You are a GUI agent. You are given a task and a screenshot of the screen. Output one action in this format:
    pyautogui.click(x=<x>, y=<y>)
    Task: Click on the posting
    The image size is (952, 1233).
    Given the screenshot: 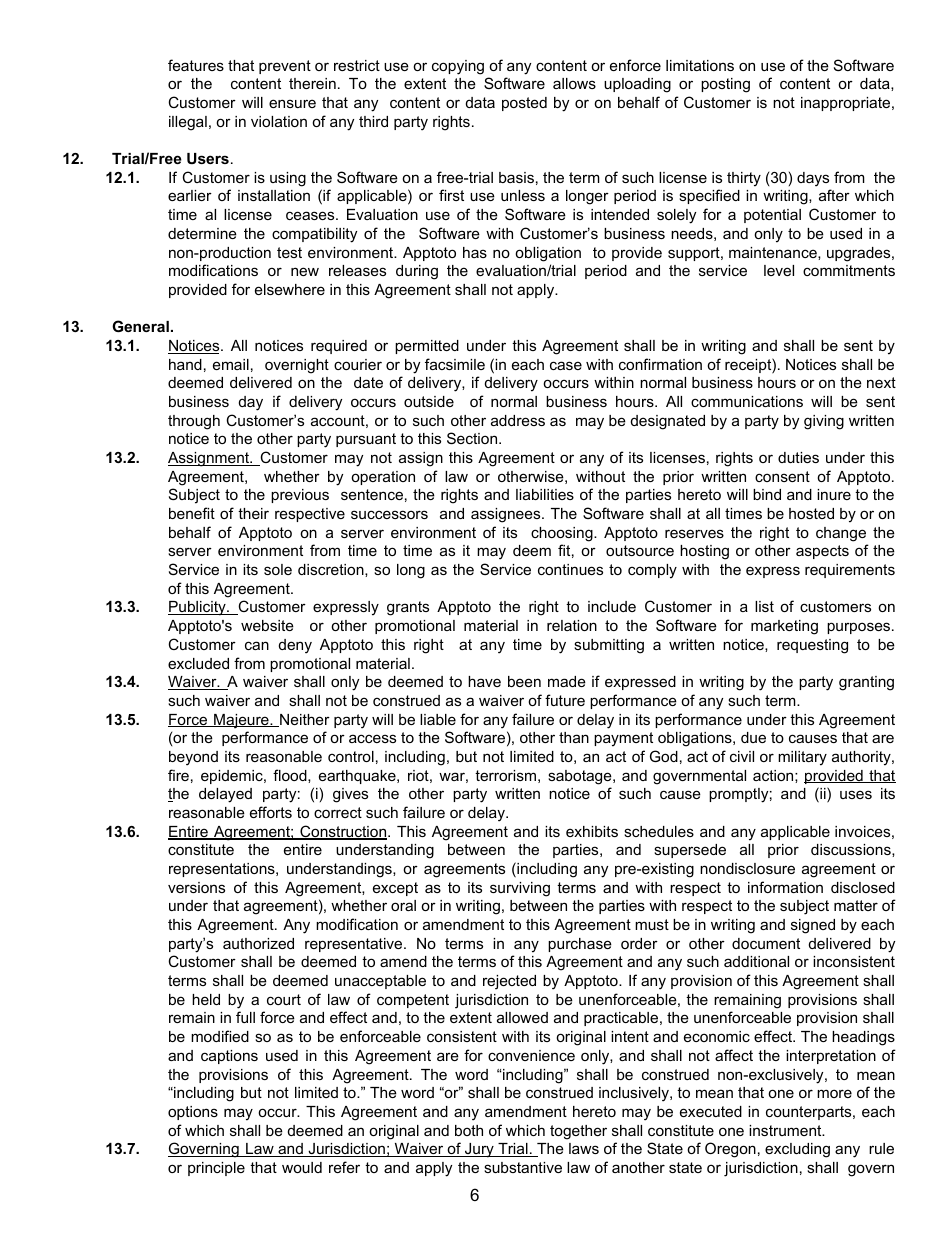 What is the action you would take?
    pyautogui.click(x=725, y=85)
